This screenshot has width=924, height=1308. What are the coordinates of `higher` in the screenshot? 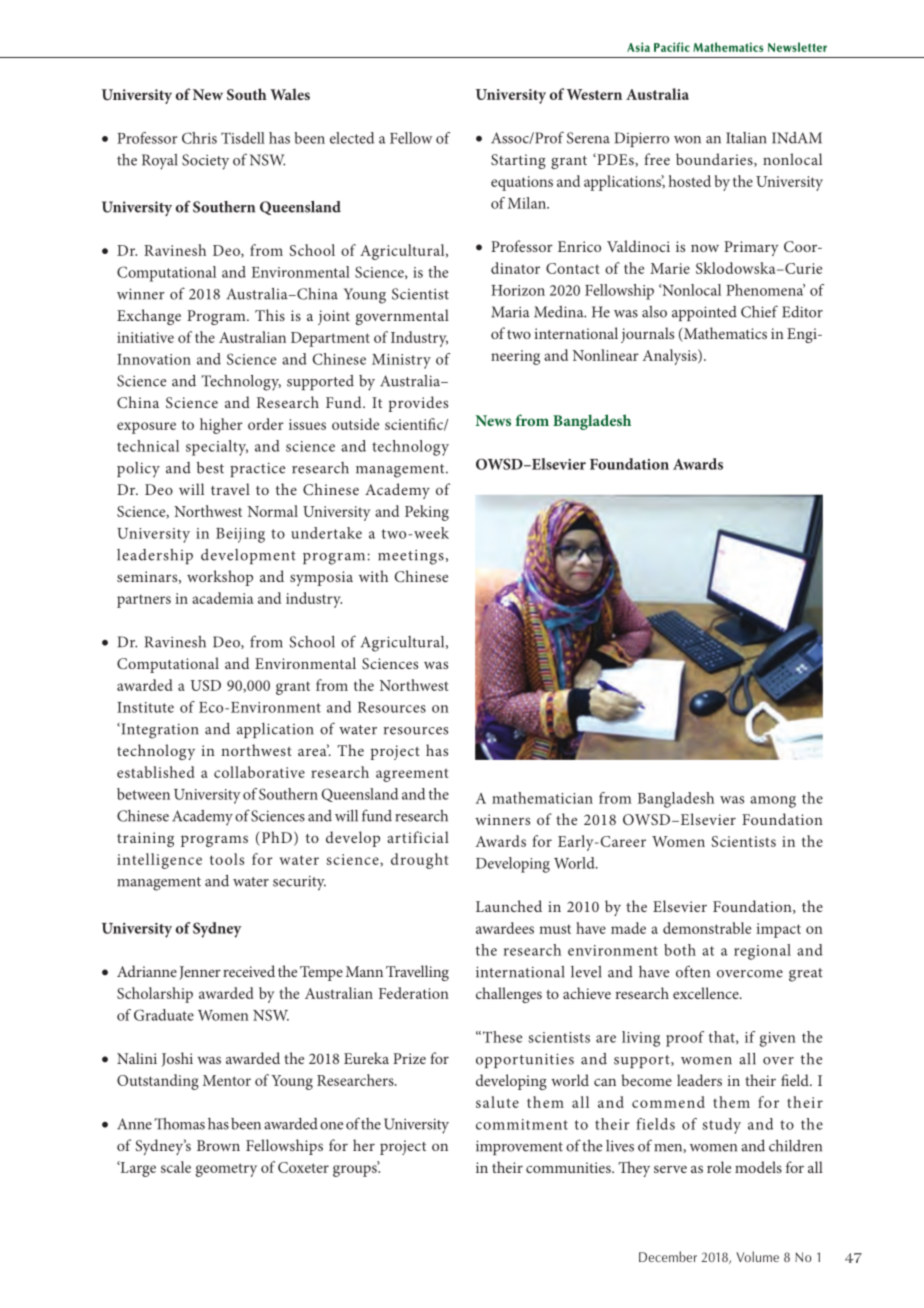 It's located at (221, 426).
